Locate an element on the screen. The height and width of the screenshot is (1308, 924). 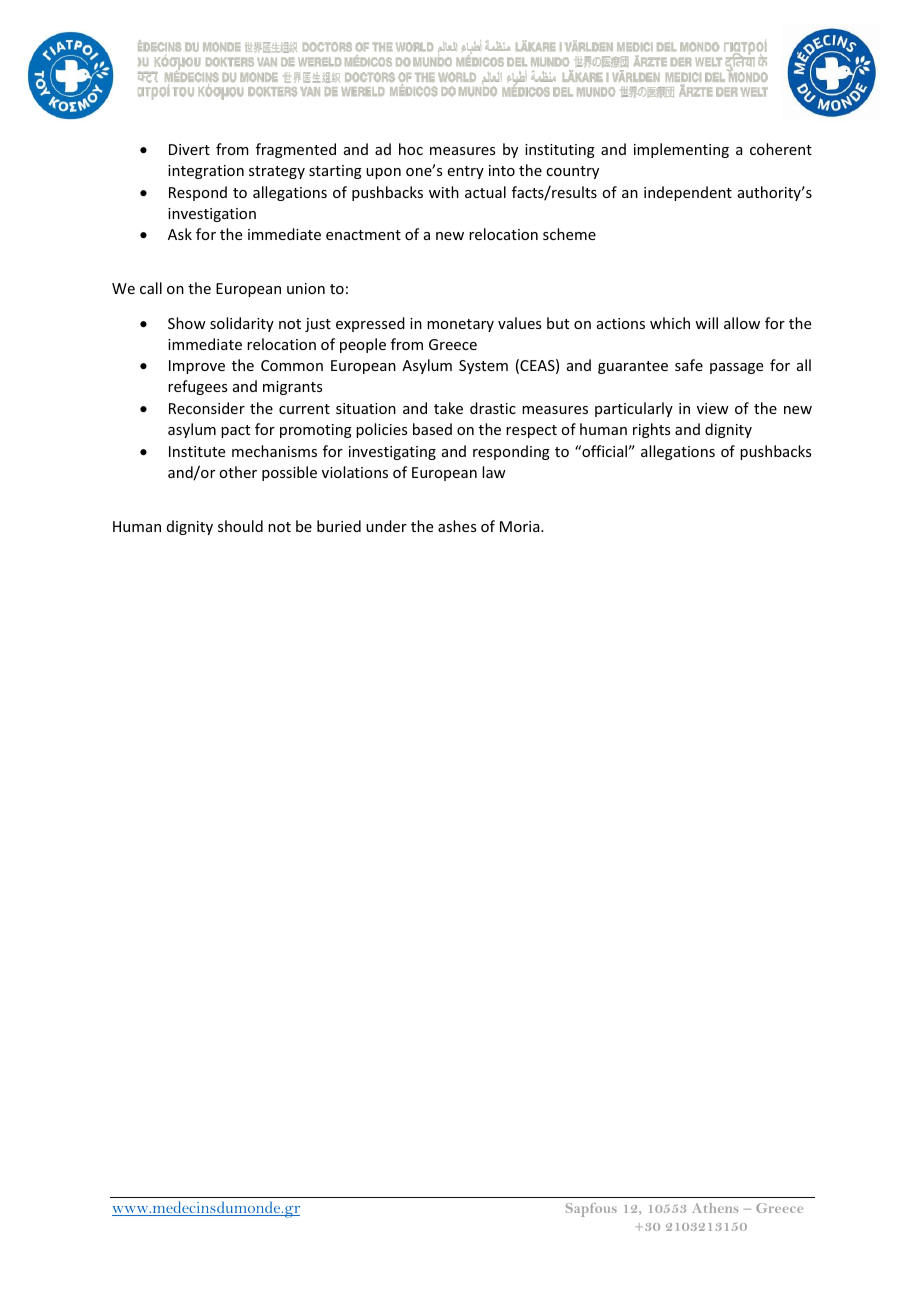
Athens is located at coordinates (715, 1208).
